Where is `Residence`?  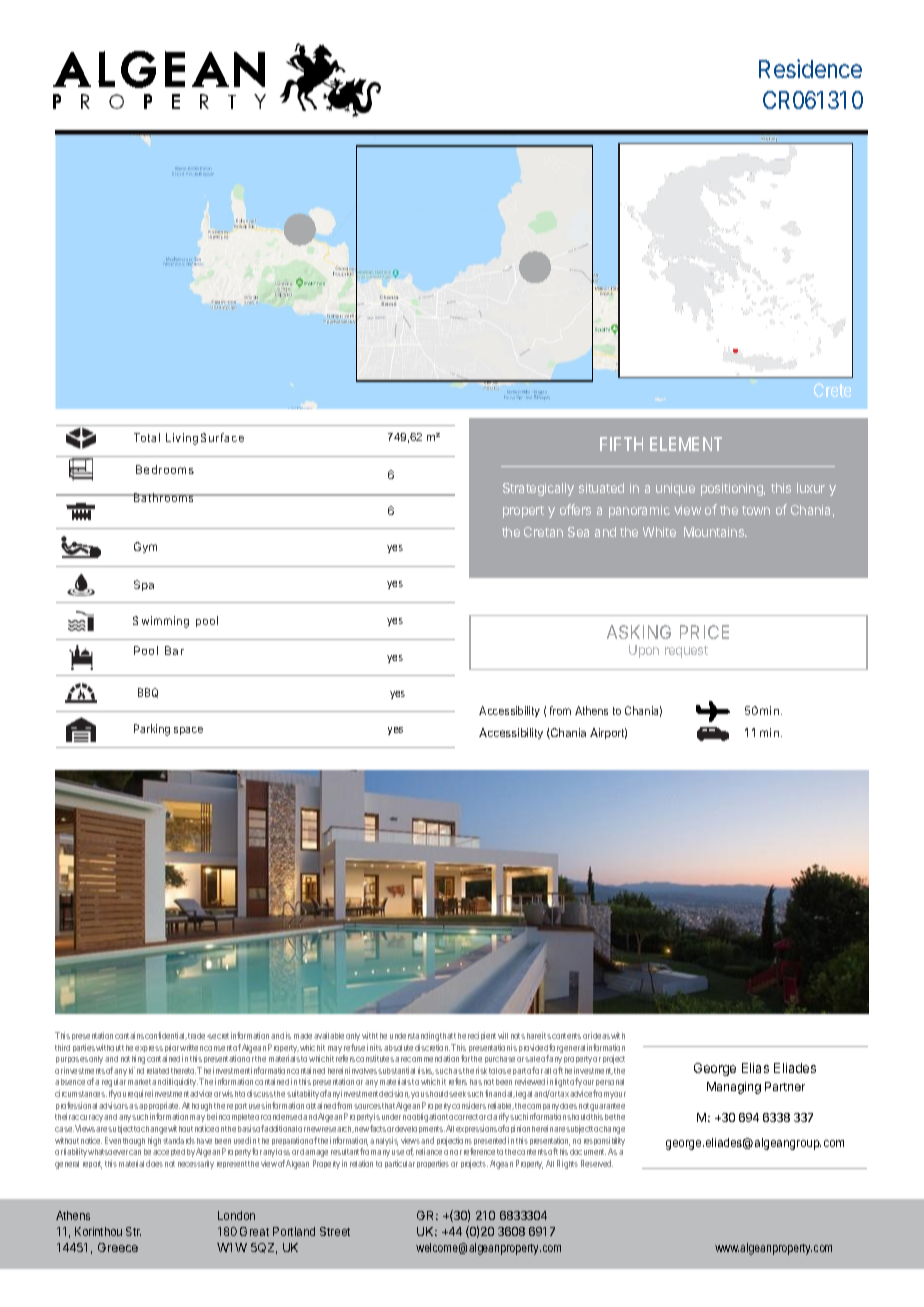
Residence is located at coordinates (810, 68).
